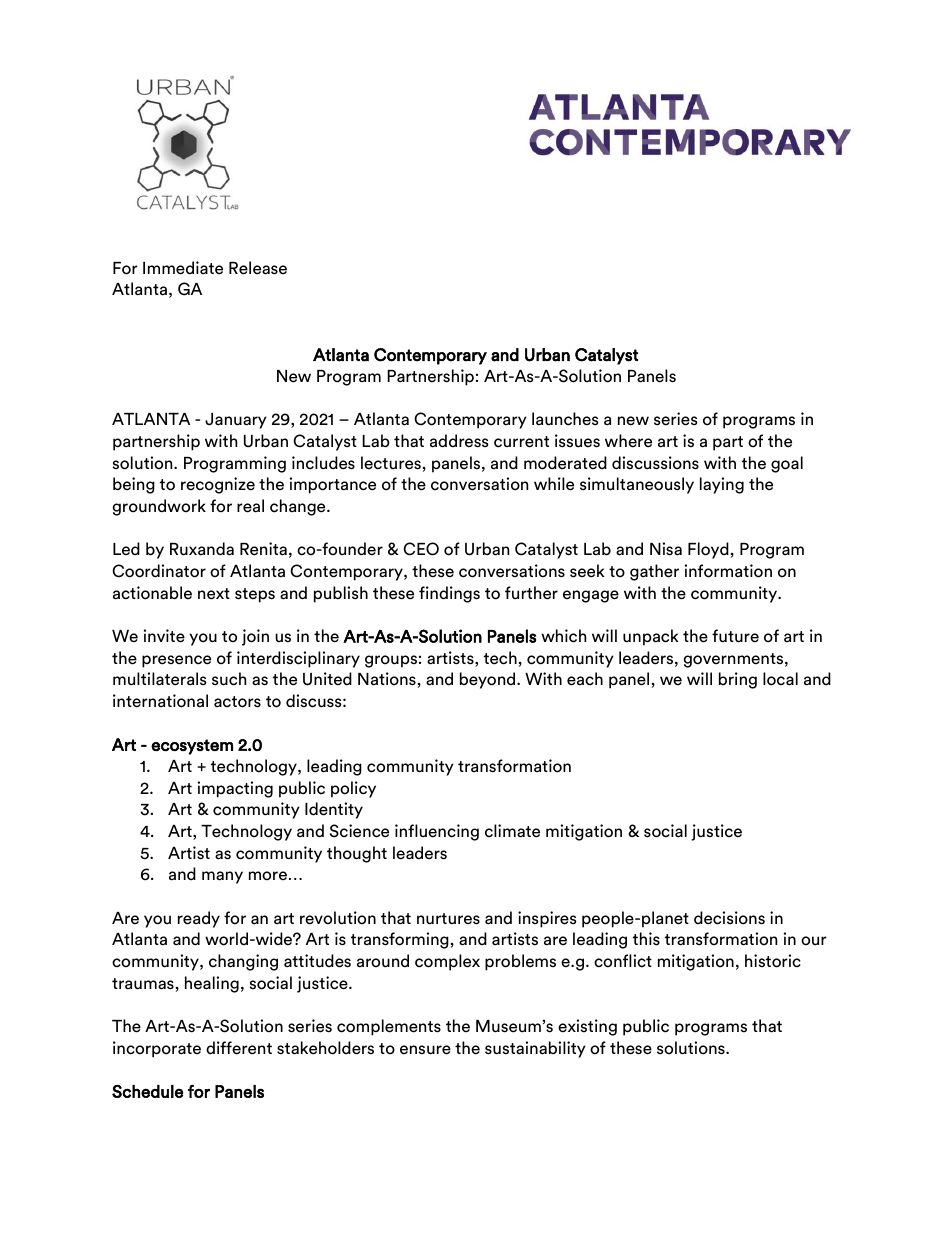 This screenshot has width=952, height=1233. What do you see at coordinates (183, 268) in the screenshot?
I see `Immediate` at bounding box center [183, 268].
